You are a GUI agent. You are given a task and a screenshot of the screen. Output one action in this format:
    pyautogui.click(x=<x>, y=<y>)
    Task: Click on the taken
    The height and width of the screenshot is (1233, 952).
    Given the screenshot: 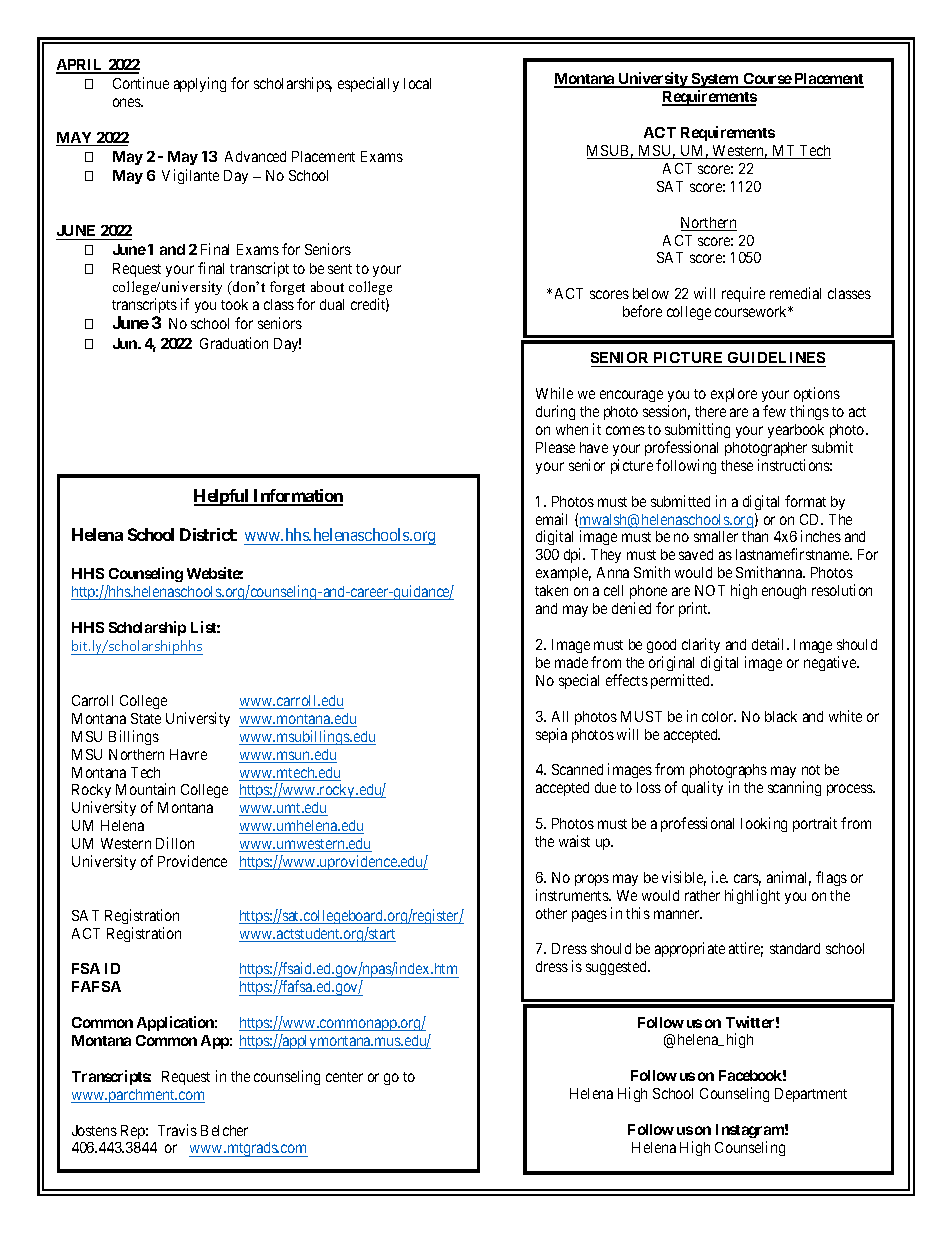 What is the action you would take?
    pyautogui.click(x=551, y=590)
